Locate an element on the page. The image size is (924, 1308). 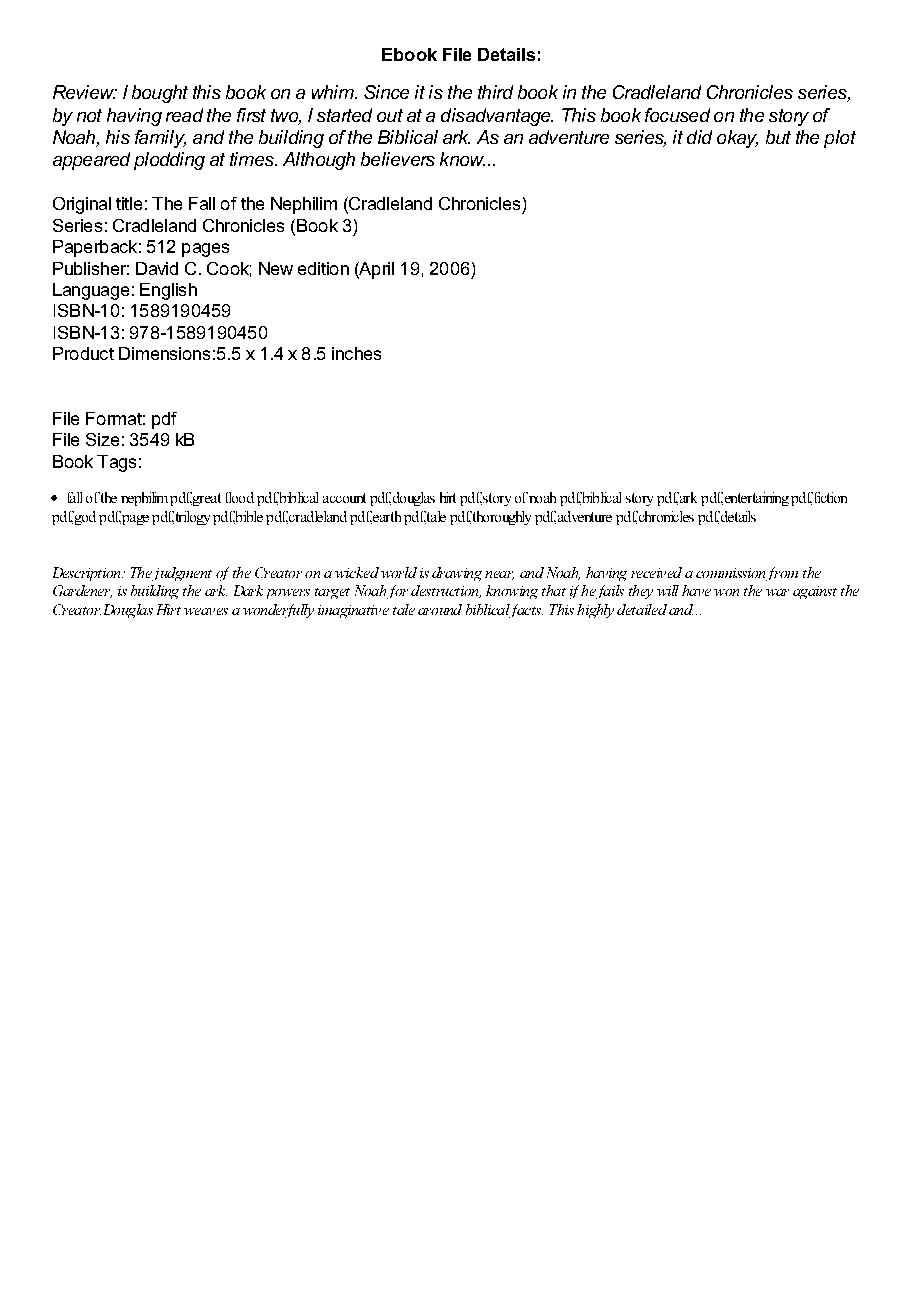
weaves is located at coordinates (206, 611).
